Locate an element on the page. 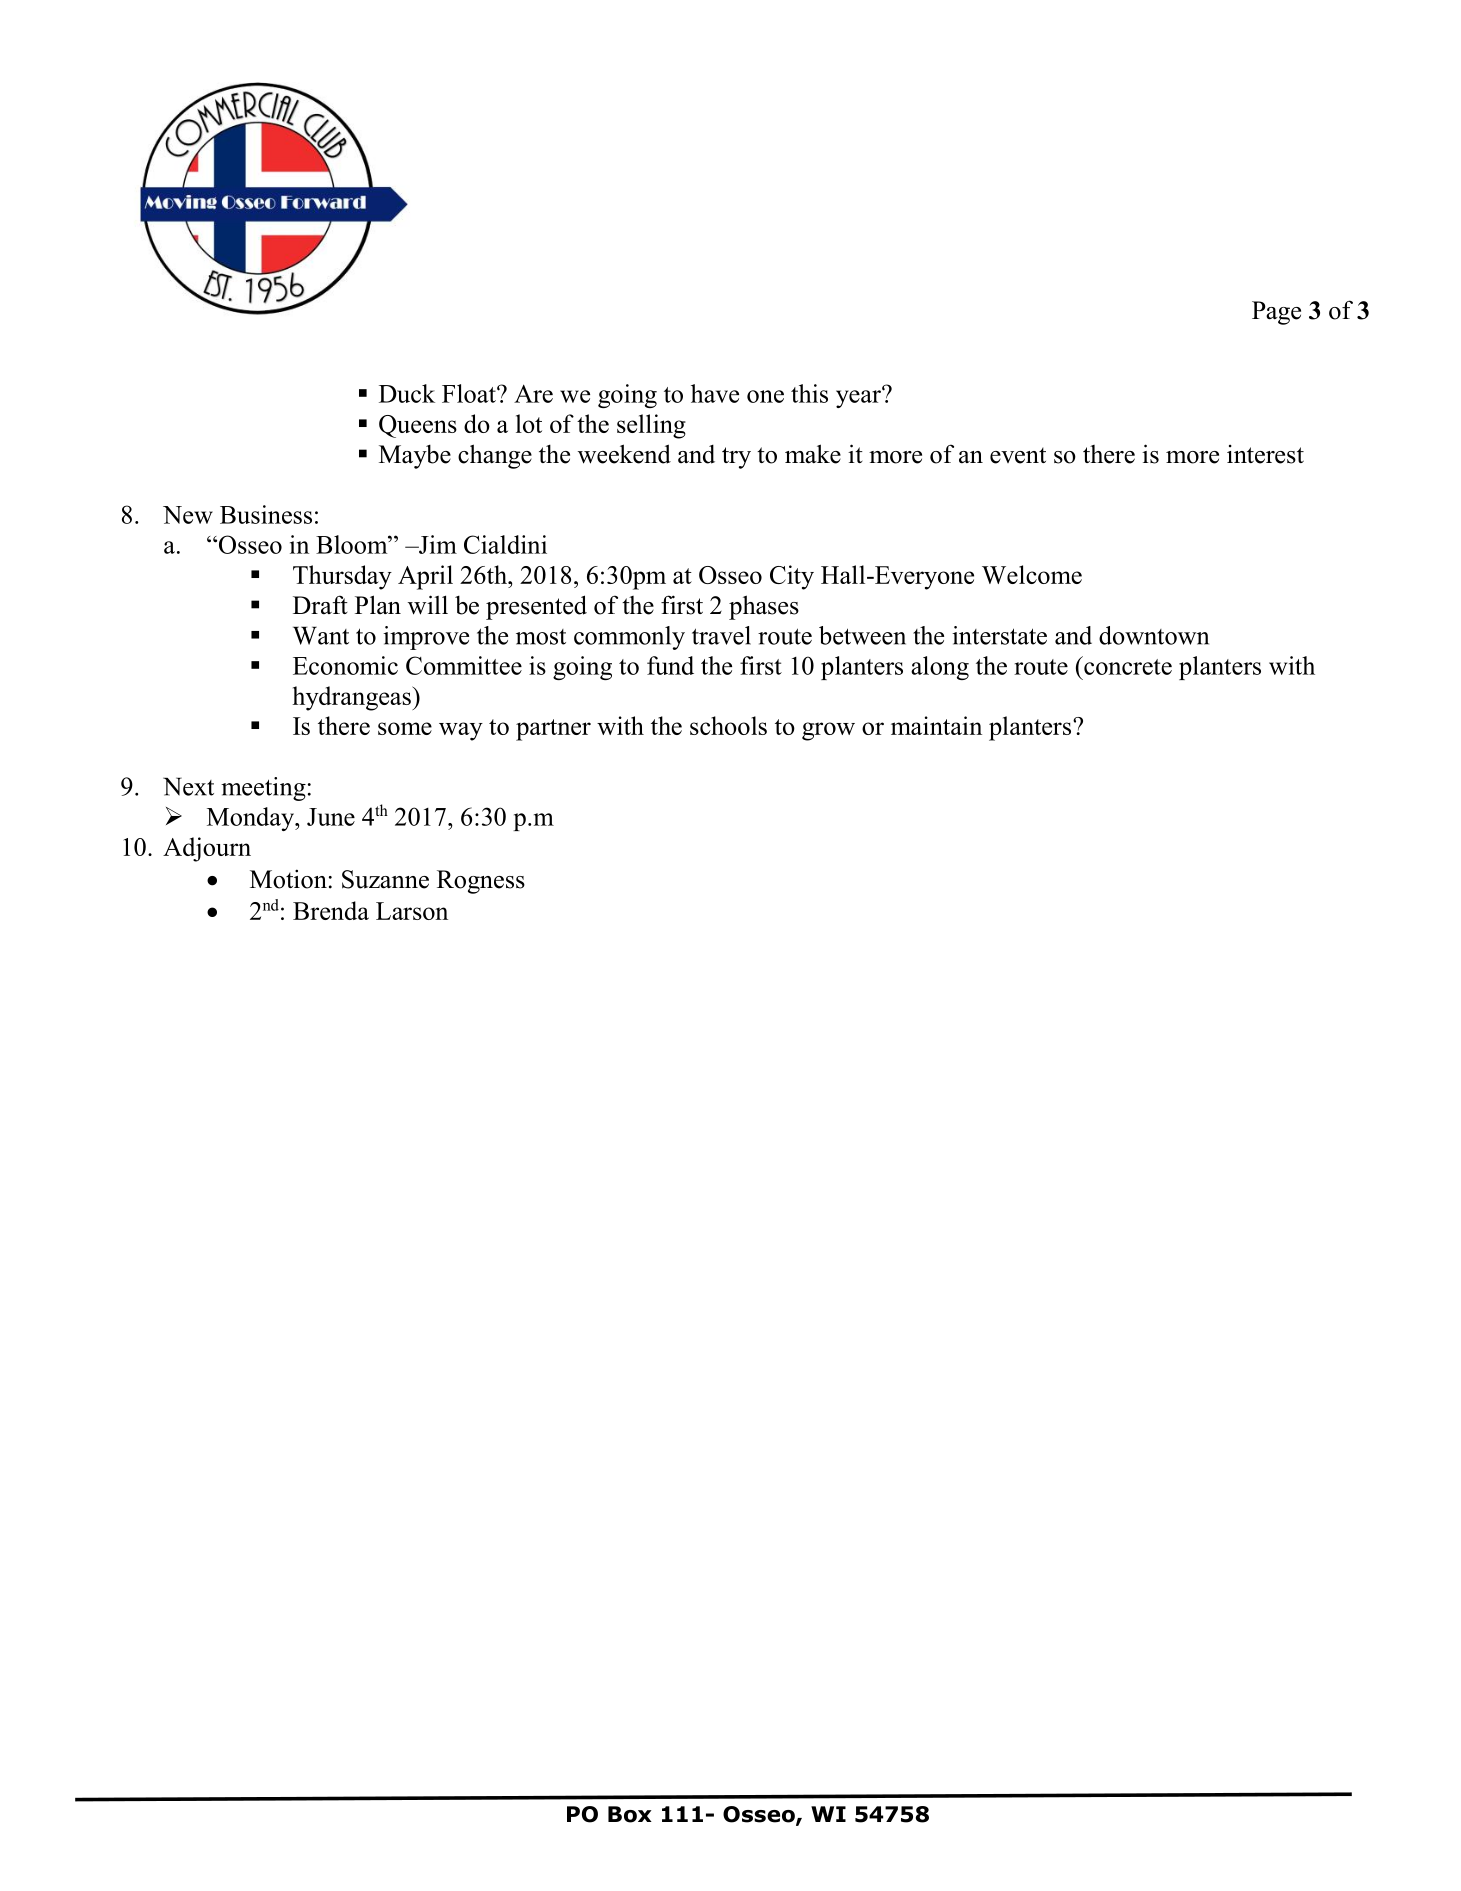 This document has width=1461, height=1891. Suzanne is located at coordinates (385, 879).
